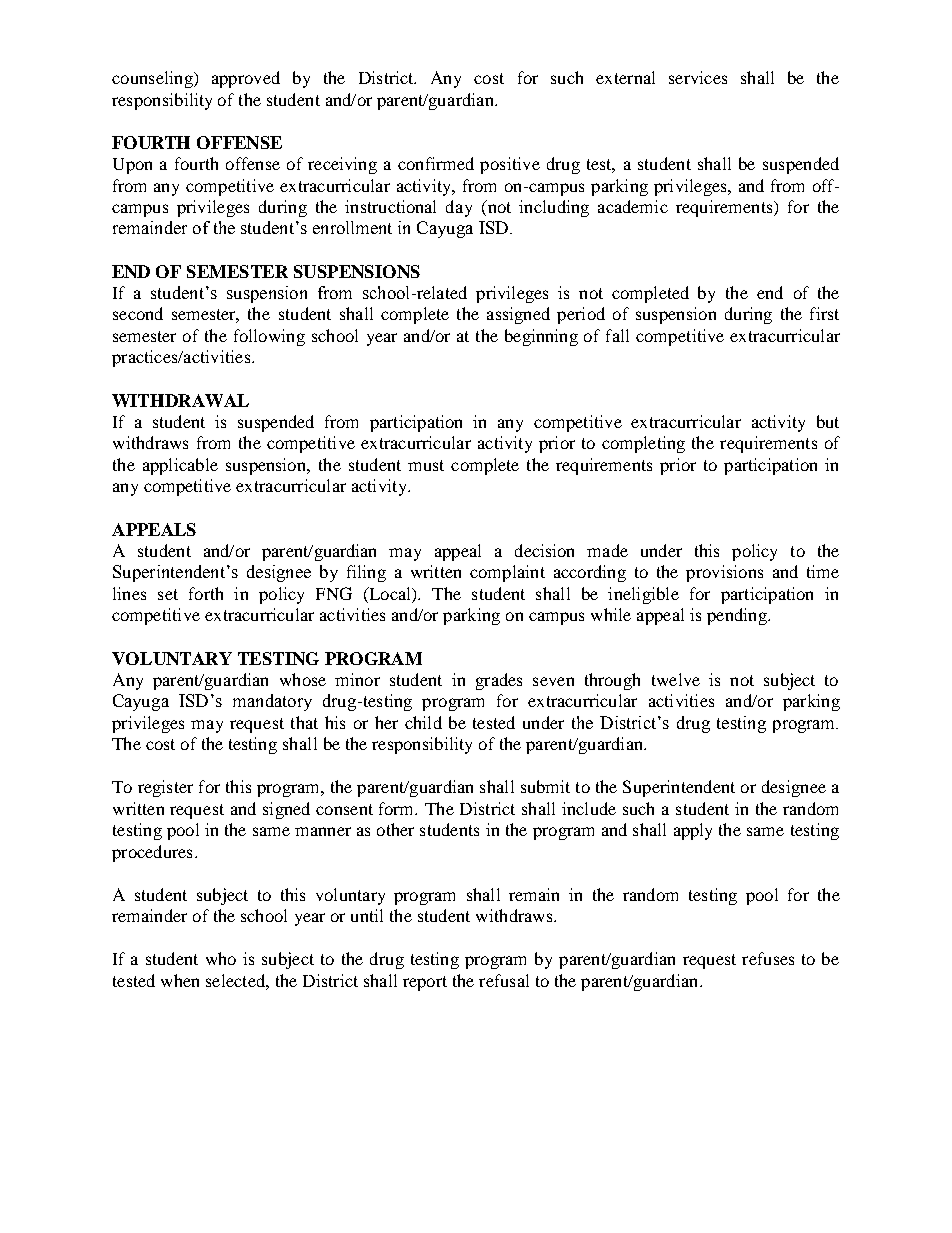  What do you see at coordinates (698, 77) in the screenshot?
I see `services` at bounding box center [698, 77].
